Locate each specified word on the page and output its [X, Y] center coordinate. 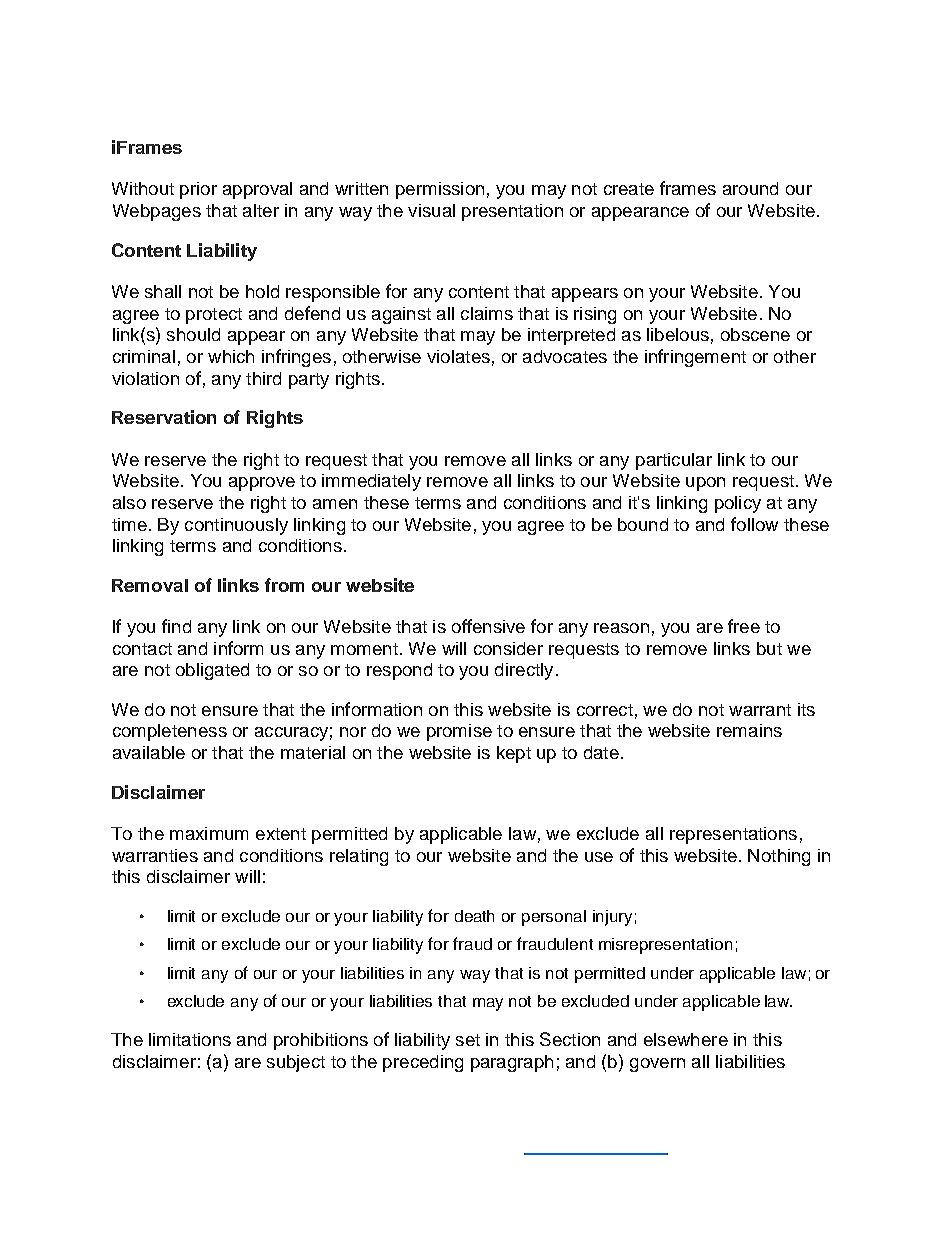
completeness [170, 732]
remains [749, 730]
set [468, 1040]
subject [296, 1063]
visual [431, 210]
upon [705, 484]
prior [198, 190]
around [750, 188]
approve [262, 484]
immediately [371, 482]
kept [514, 754]
